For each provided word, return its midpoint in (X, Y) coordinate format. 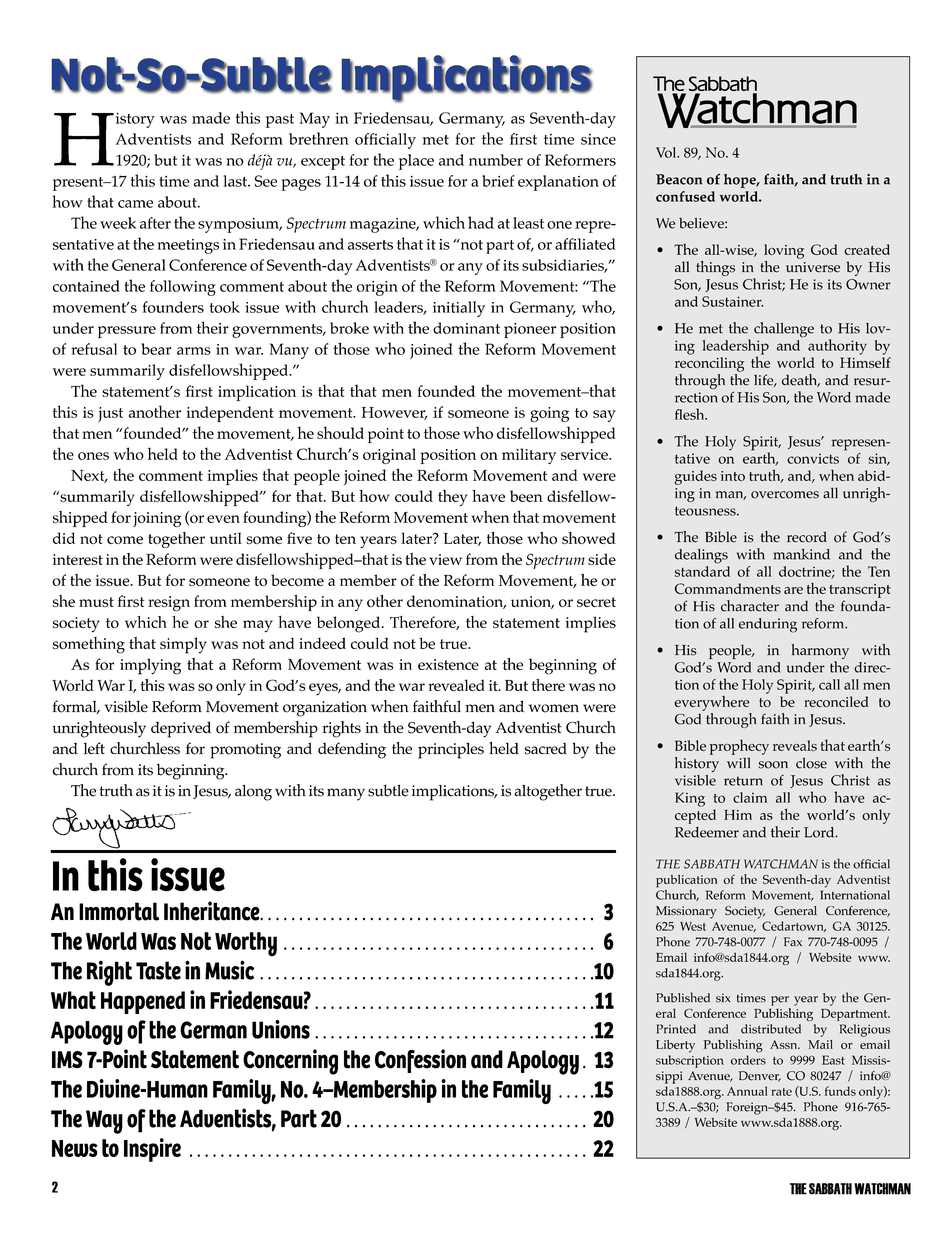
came (135, 204)
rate (781, 1092)
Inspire (152, 1150)
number (496, 160)
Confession (420, 1061)
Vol (667, 152)
